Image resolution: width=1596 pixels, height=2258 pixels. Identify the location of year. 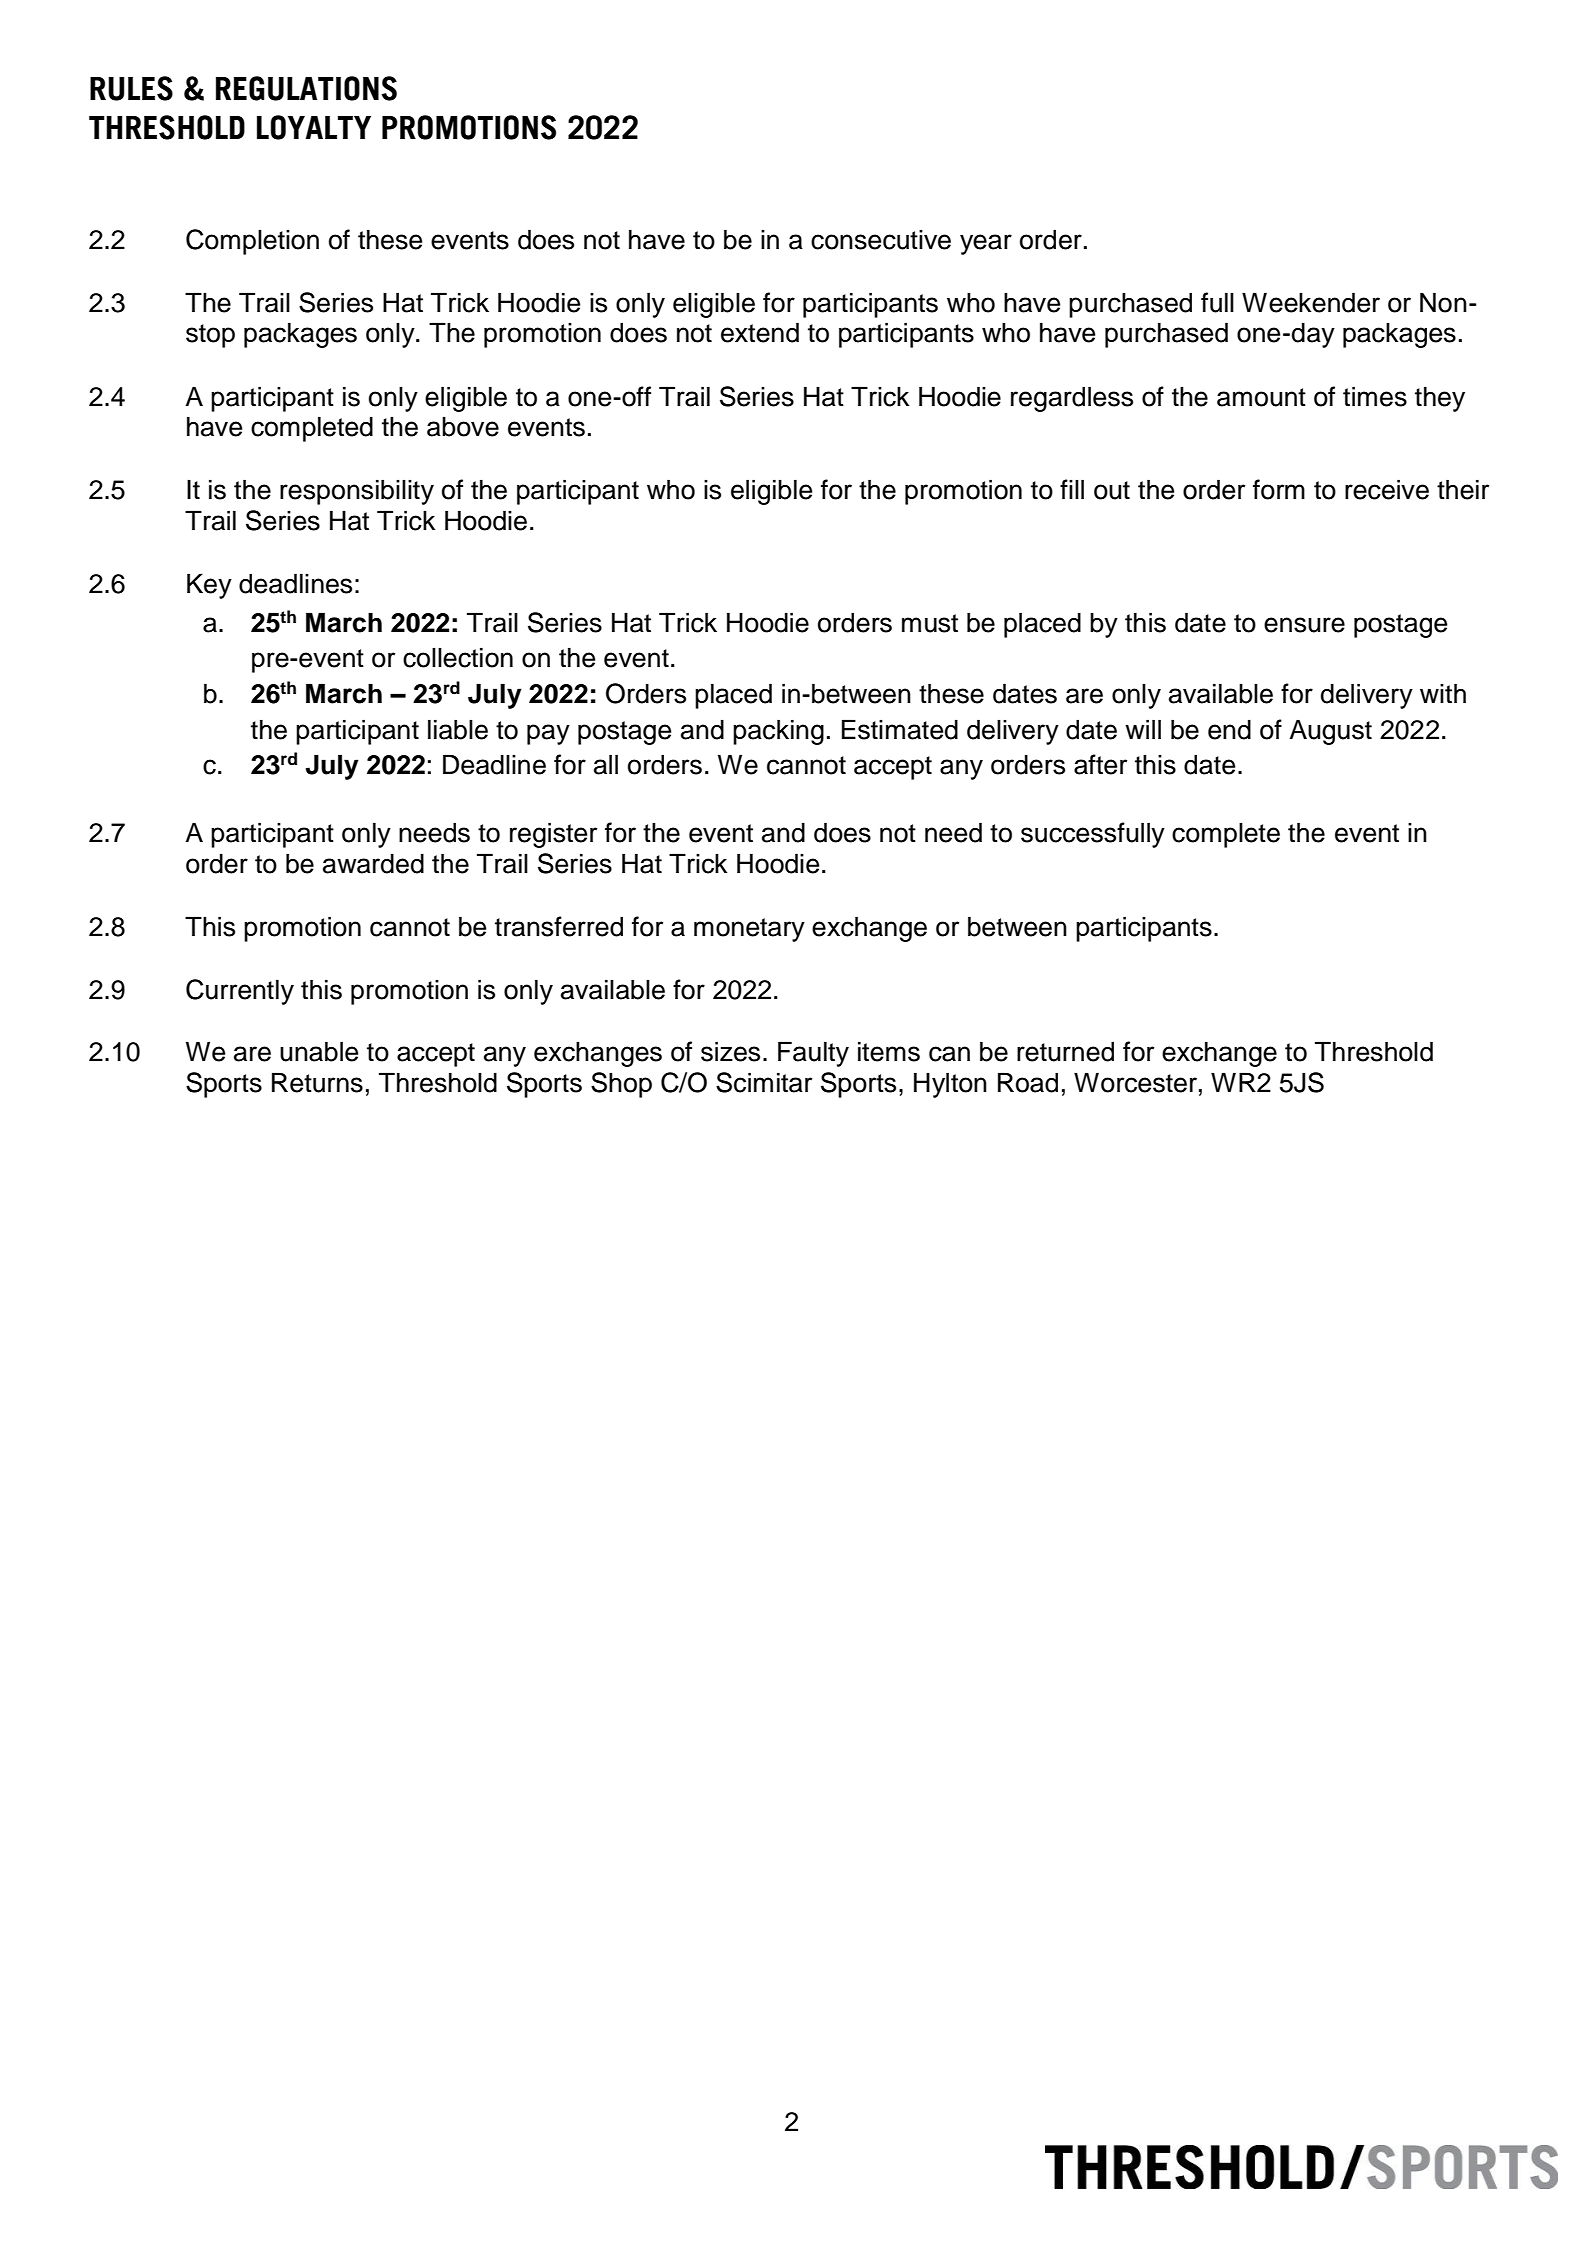
(986, 244).
